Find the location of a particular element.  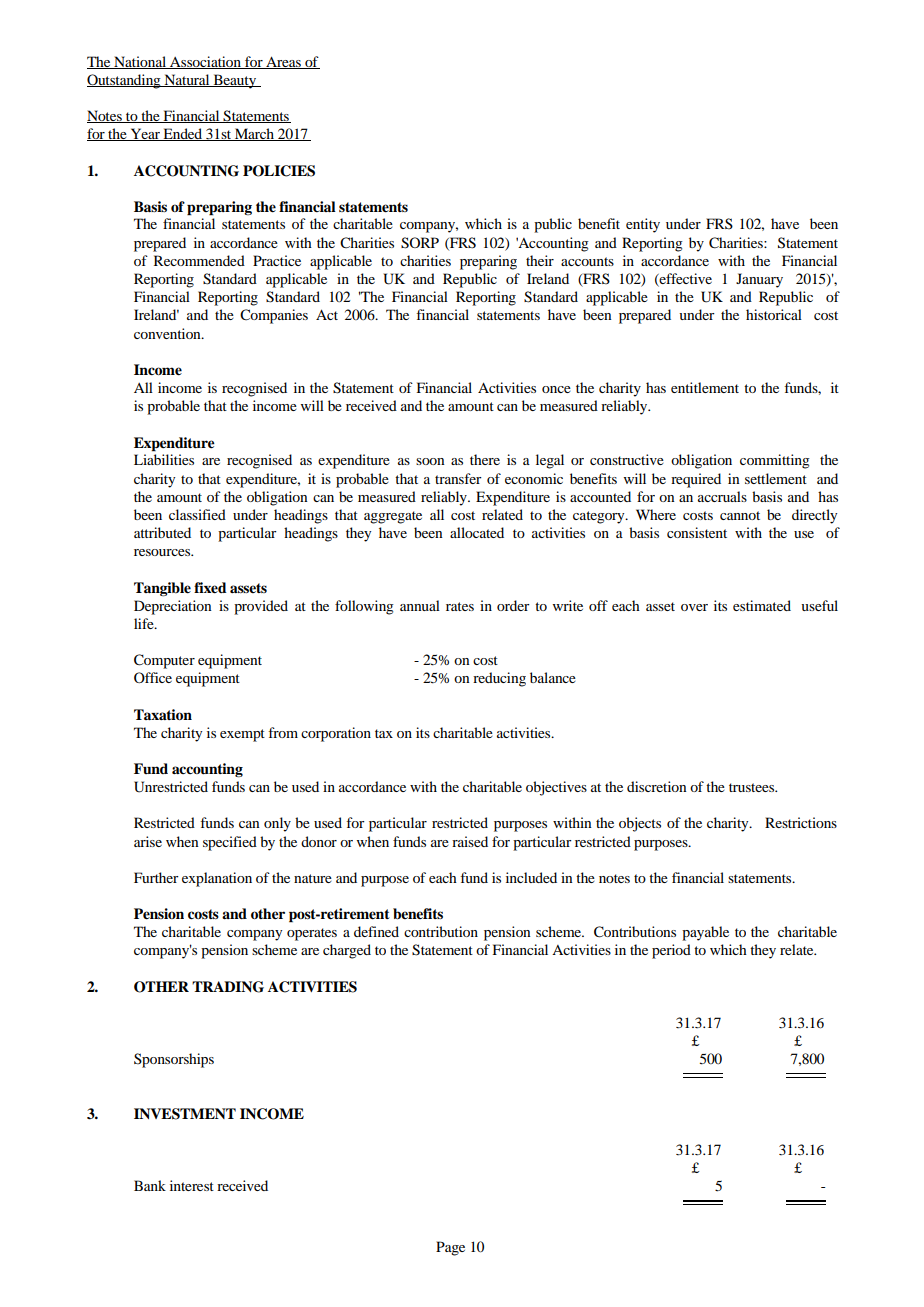

Areas is located at coordinates (283, 62).
